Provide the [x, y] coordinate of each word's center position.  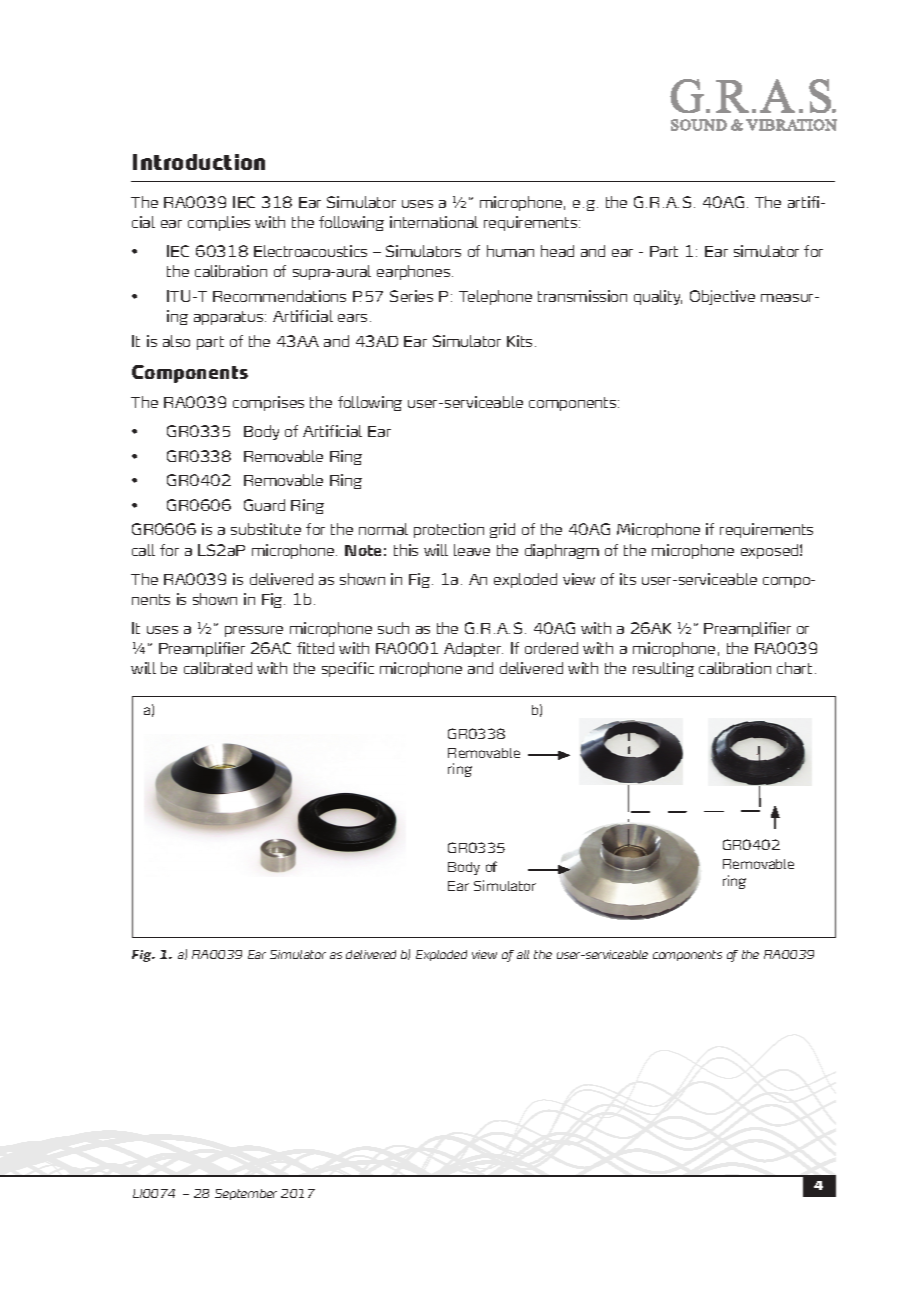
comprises [268, 403]
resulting [663, 669]
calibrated [218, 668]
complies [219, 223]
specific [348, 669]
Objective [722, 297]
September [246, 1194]
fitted [315, 648]
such [393, 628]
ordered [551, 648]
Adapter [473, 649]
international [434, 222]
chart [794, 668]
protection [449, 530]
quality [658, 297]
